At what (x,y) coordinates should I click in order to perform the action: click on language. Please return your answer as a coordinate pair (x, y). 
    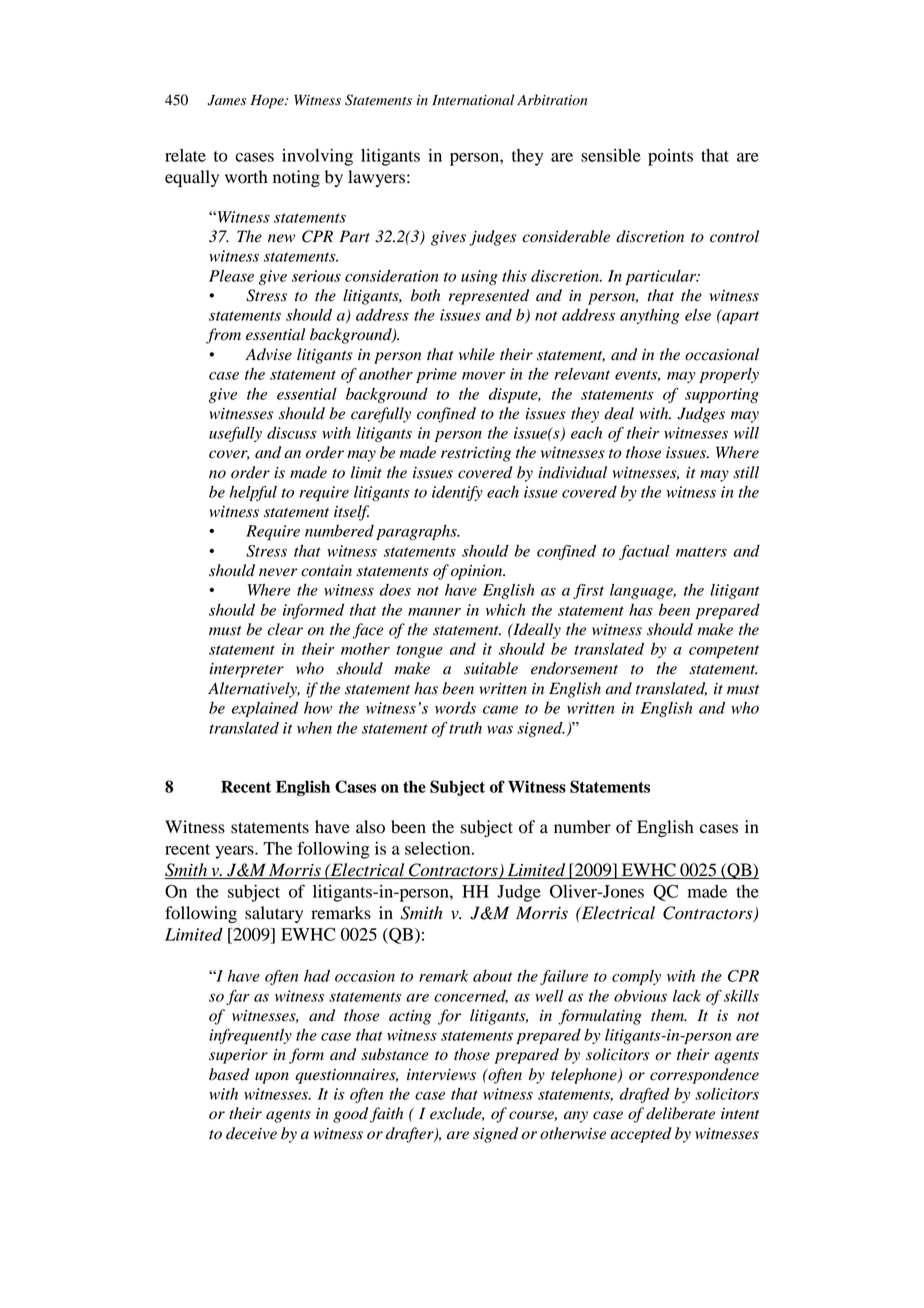
    Looking at the image, I should click on (642, 591).
